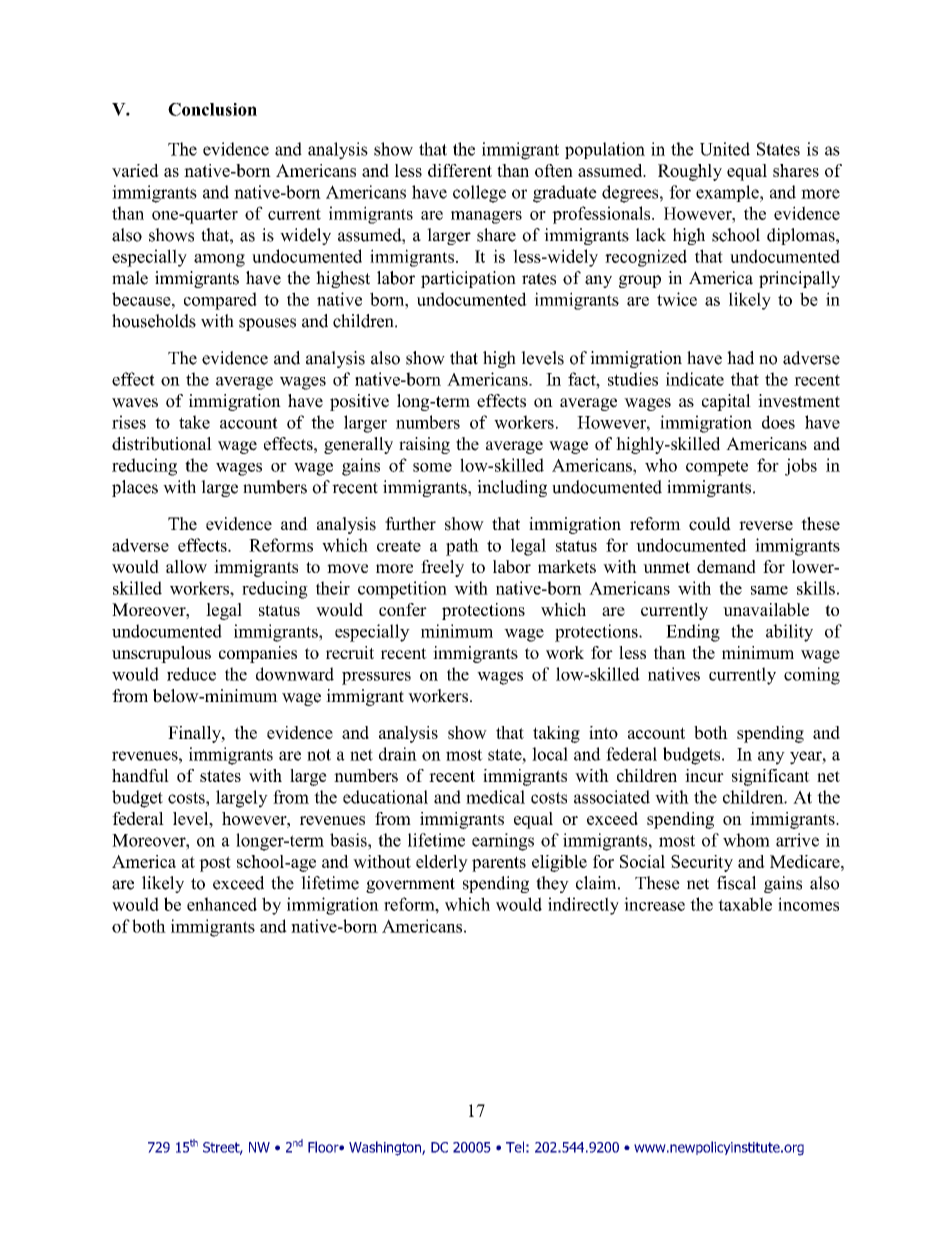 This page has width=952, height=1233. What do you see at coordinates (499, 864) in the page?
I see `parents` at bounding box center [499, 864].
